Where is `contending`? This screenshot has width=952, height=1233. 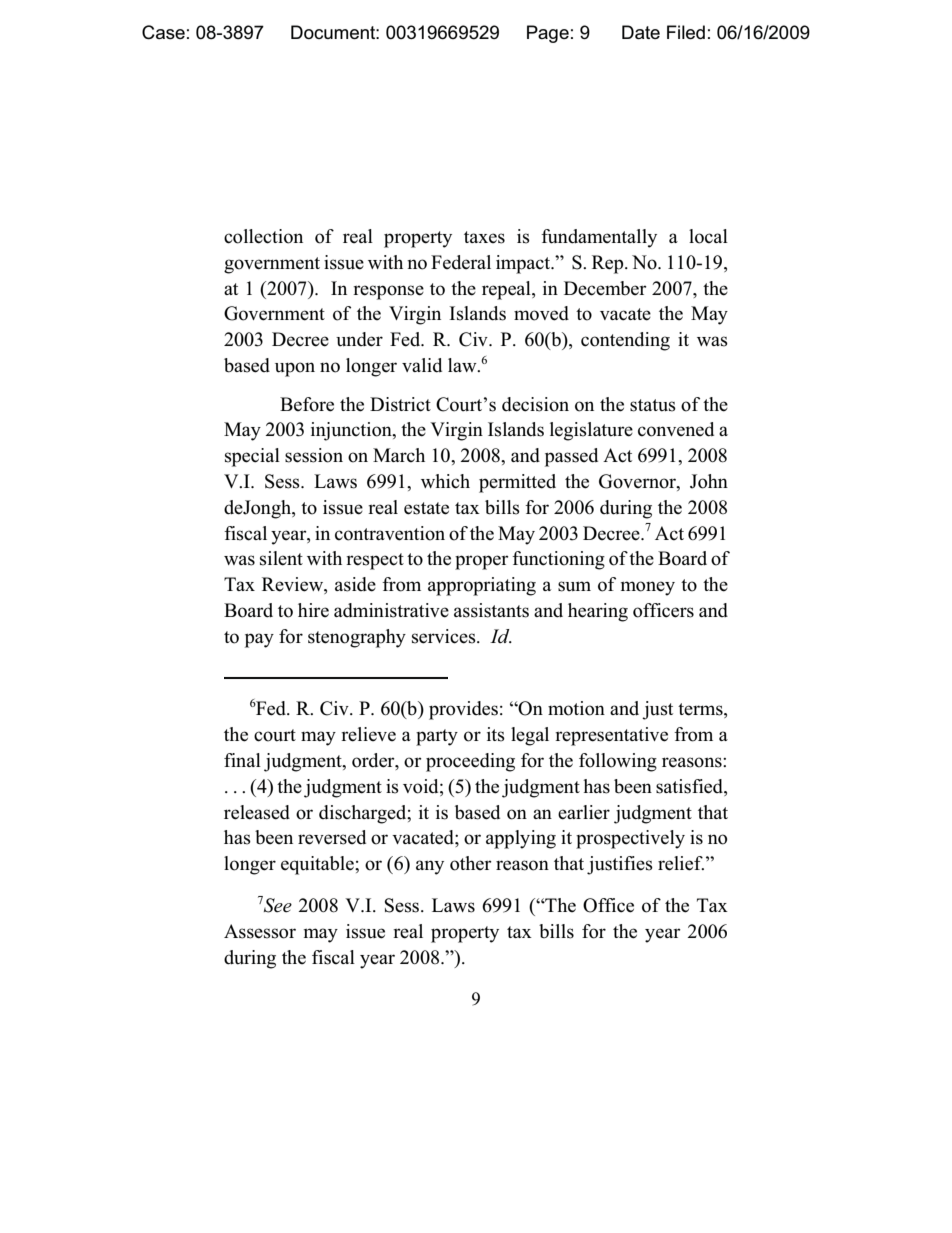
contending is located at coordinates (625, 341).
